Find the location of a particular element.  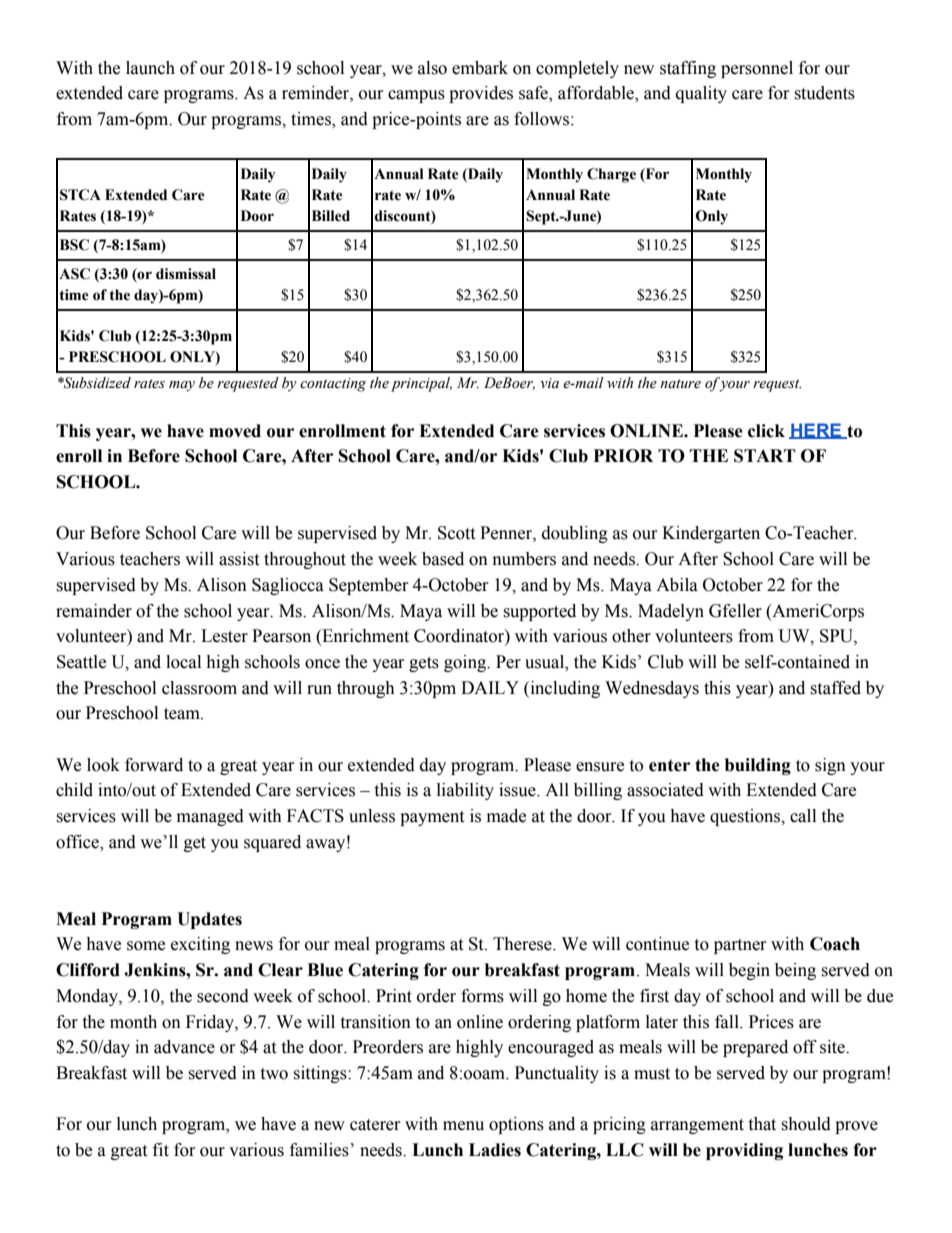

launch is located at coordinates (150, 68).
